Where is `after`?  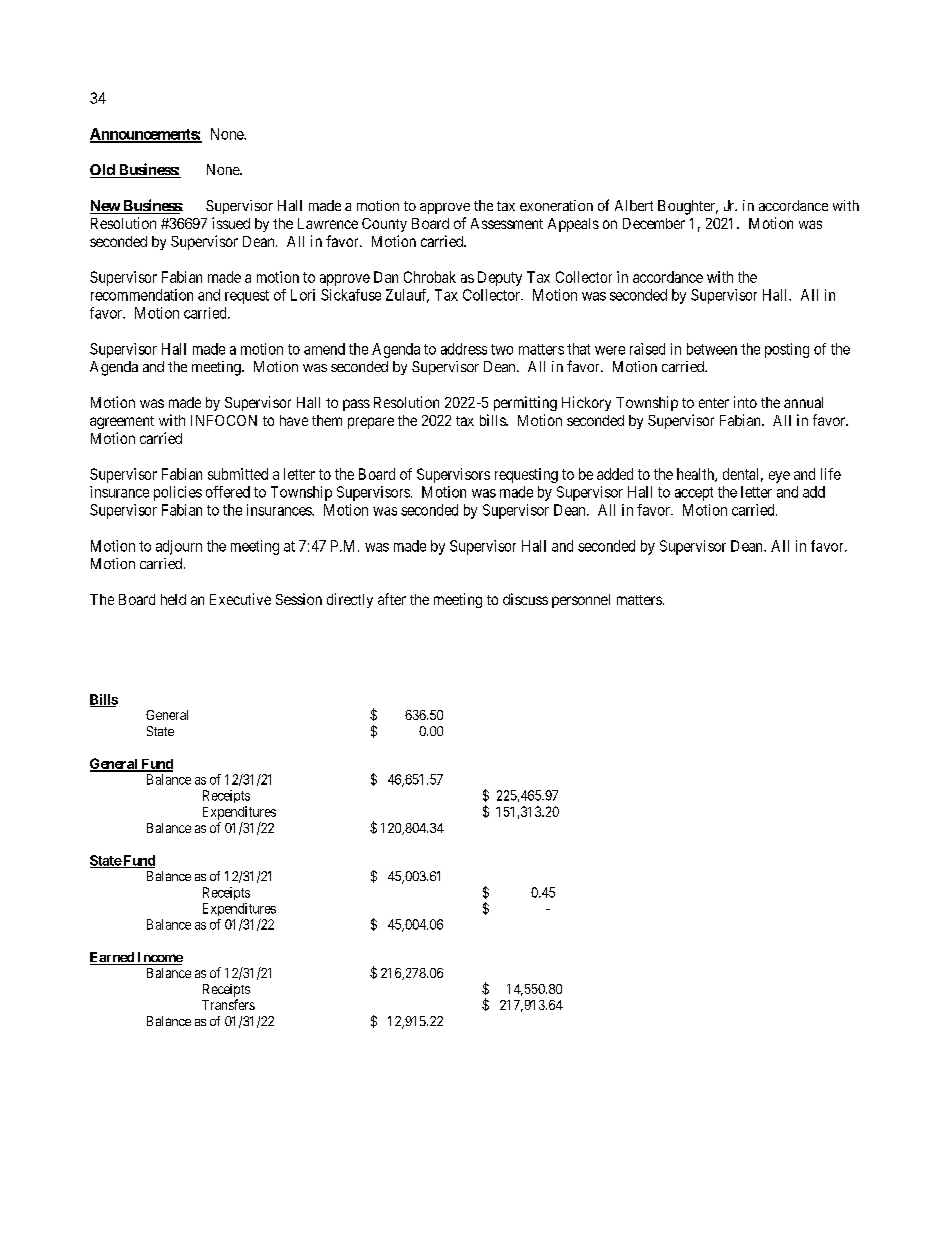 after is located at coordinates (392, 599).
